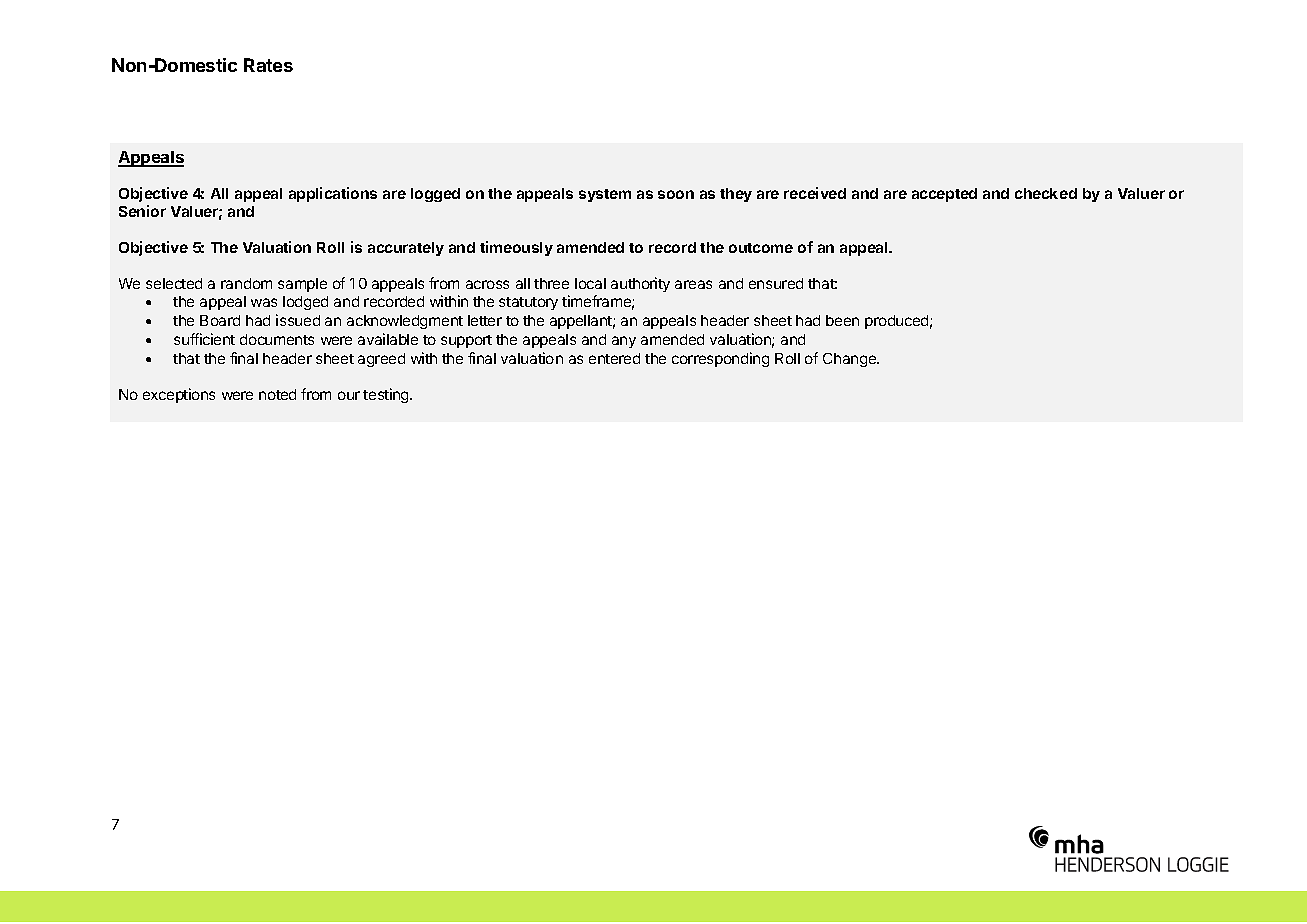 The image size is (1307, 924). I want to click on soon, so click(676, 194).
